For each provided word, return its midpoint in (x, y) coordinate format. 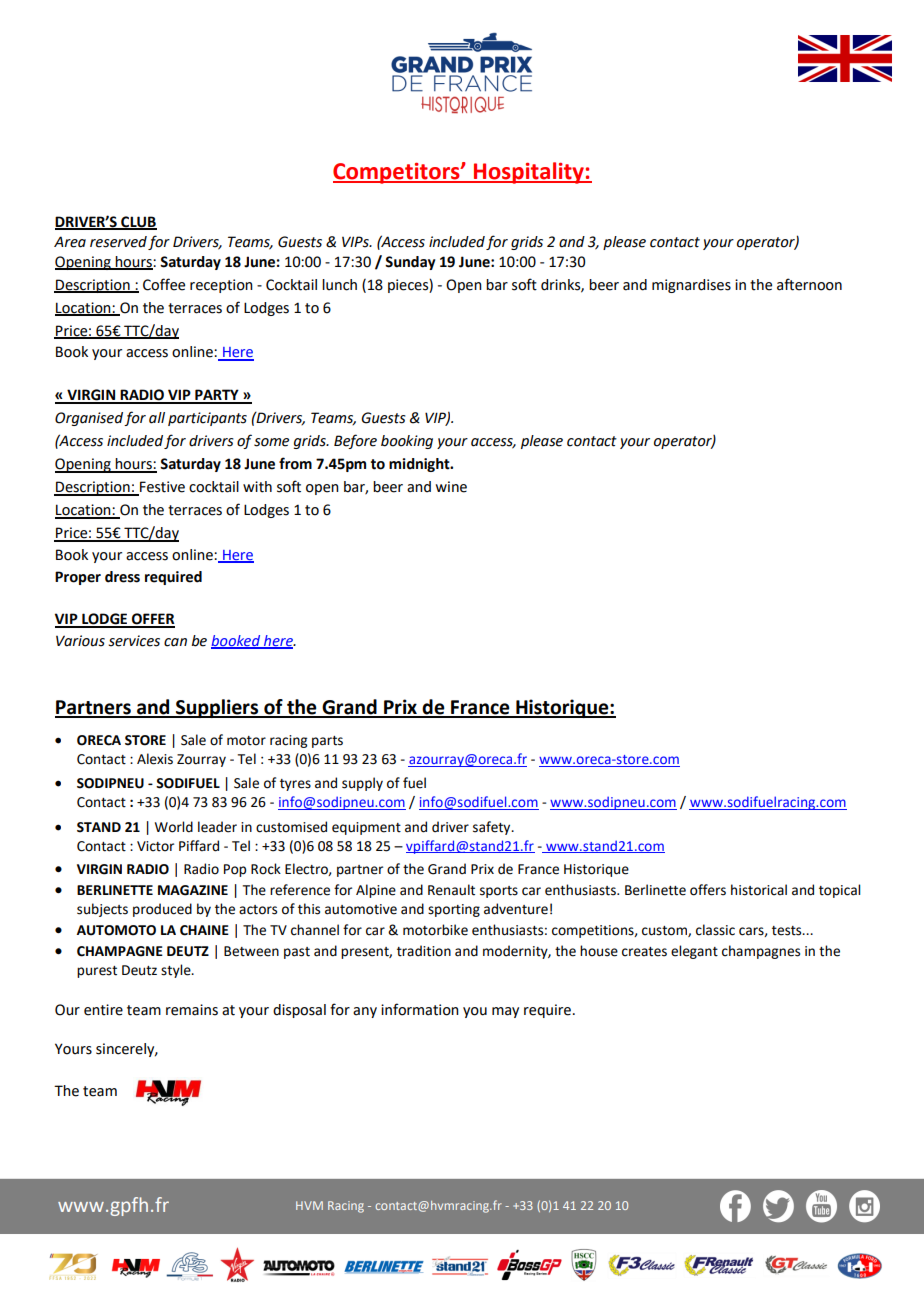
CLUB (138, 223)
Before (355, 441)
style (177, 971)
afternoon (809, 284)
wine (451, 487)
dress (122, 577)
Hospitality (529, 173)
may (505, 1012)
